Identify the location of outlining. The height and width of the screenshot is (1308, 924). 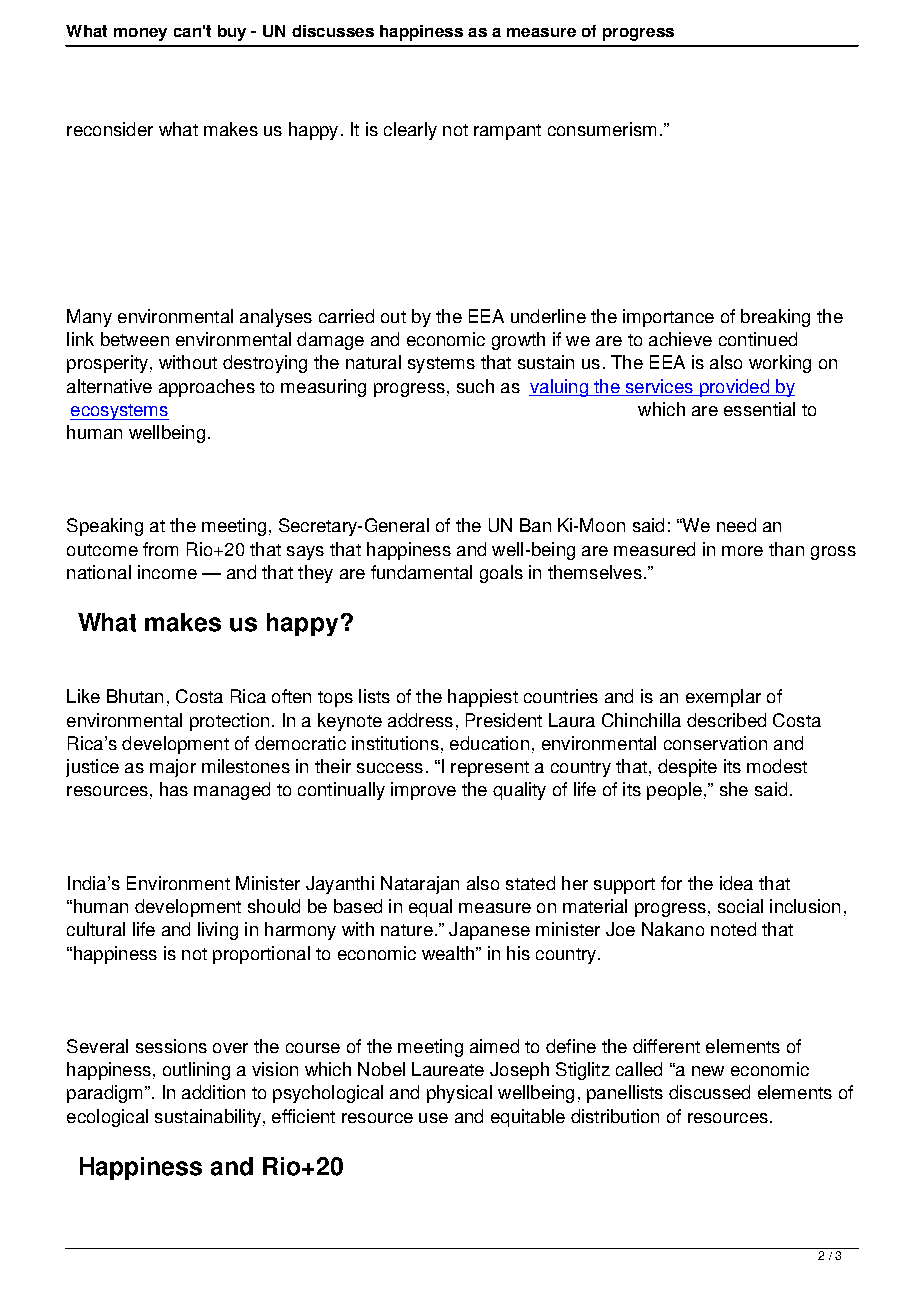
(196, 1071).
